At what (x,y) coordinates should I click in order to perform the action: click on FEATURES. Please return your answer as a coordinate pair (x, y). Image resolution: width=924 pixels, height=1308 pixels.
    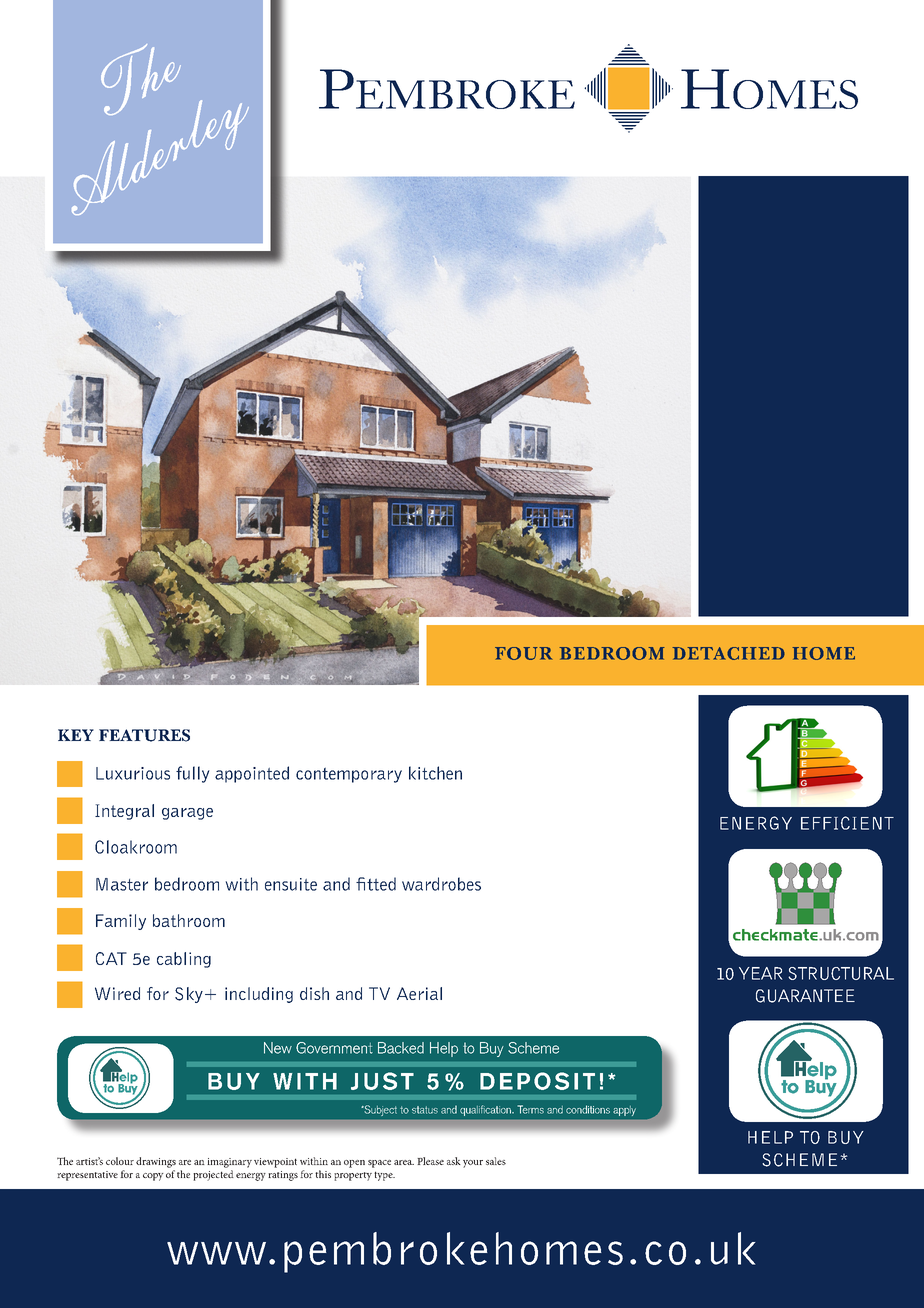
    Looking at the image, I should click on (144, 735).
